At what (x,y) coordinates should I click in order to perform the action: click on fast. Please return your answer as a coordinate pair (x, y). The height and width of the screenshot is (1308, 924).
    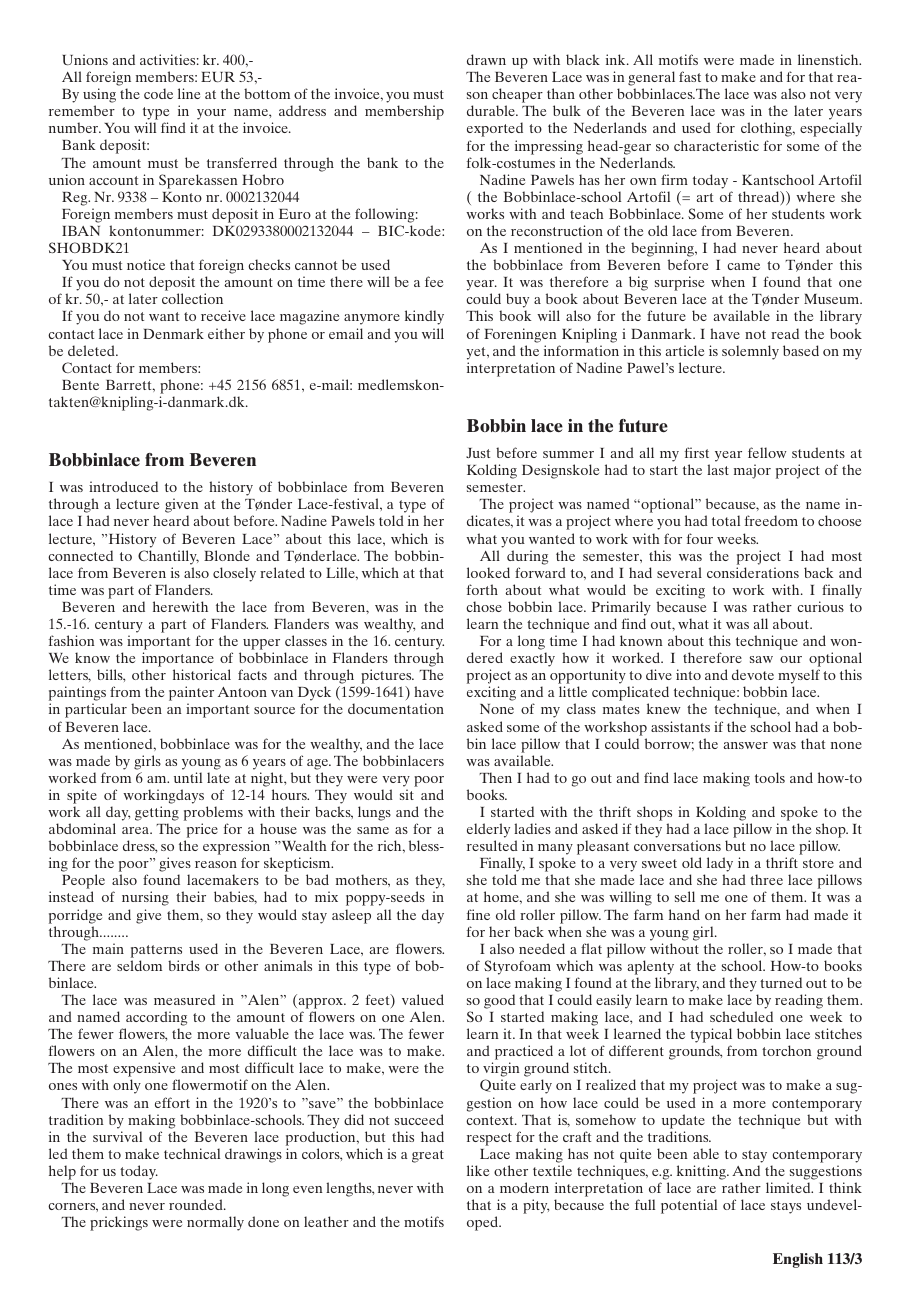
    Looking at the image, I should click on (690, 76).
